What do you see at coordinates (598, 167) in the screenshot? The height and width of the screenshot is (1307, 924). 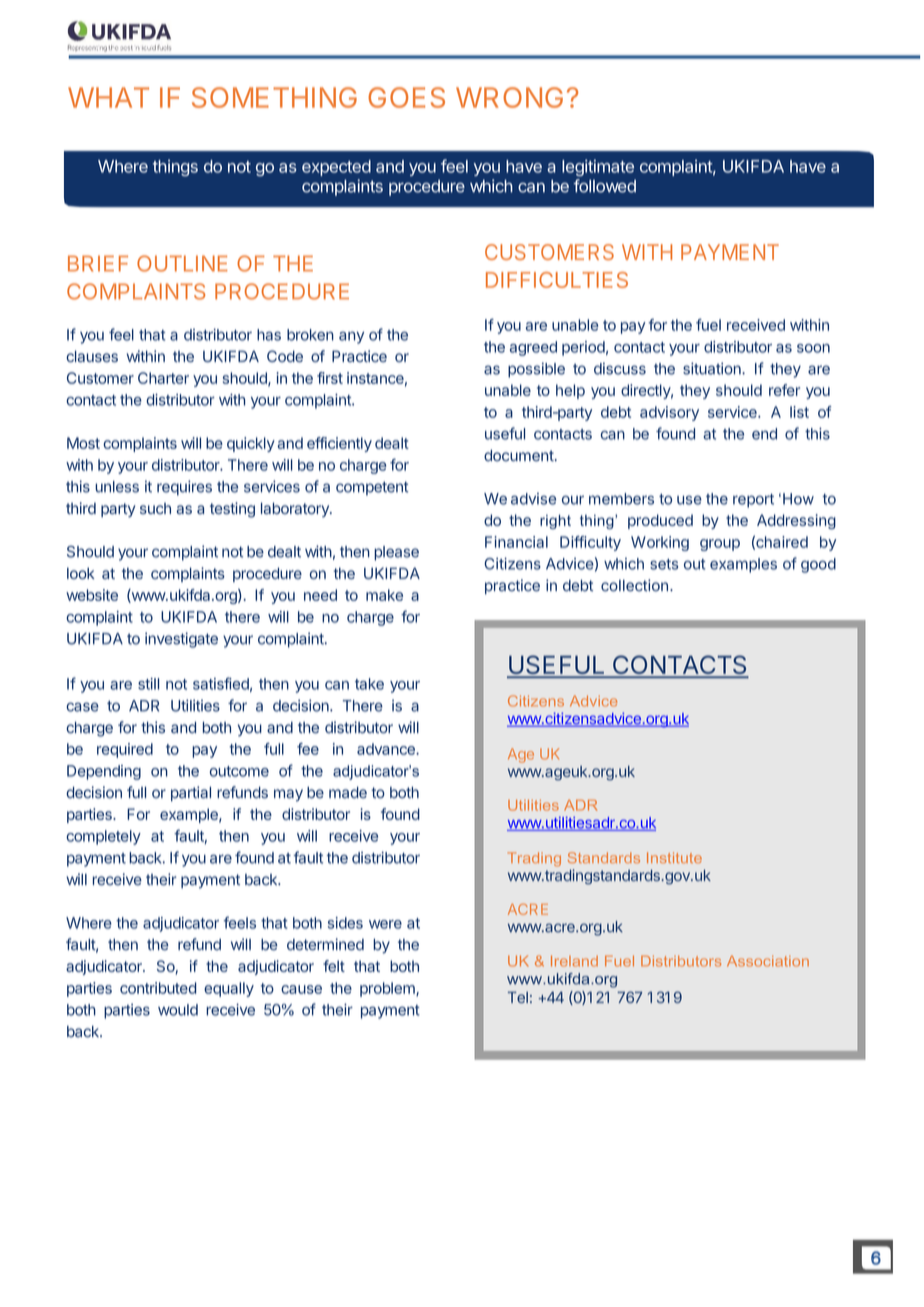 I see `legitimate` at bounding box center [598, 167].
